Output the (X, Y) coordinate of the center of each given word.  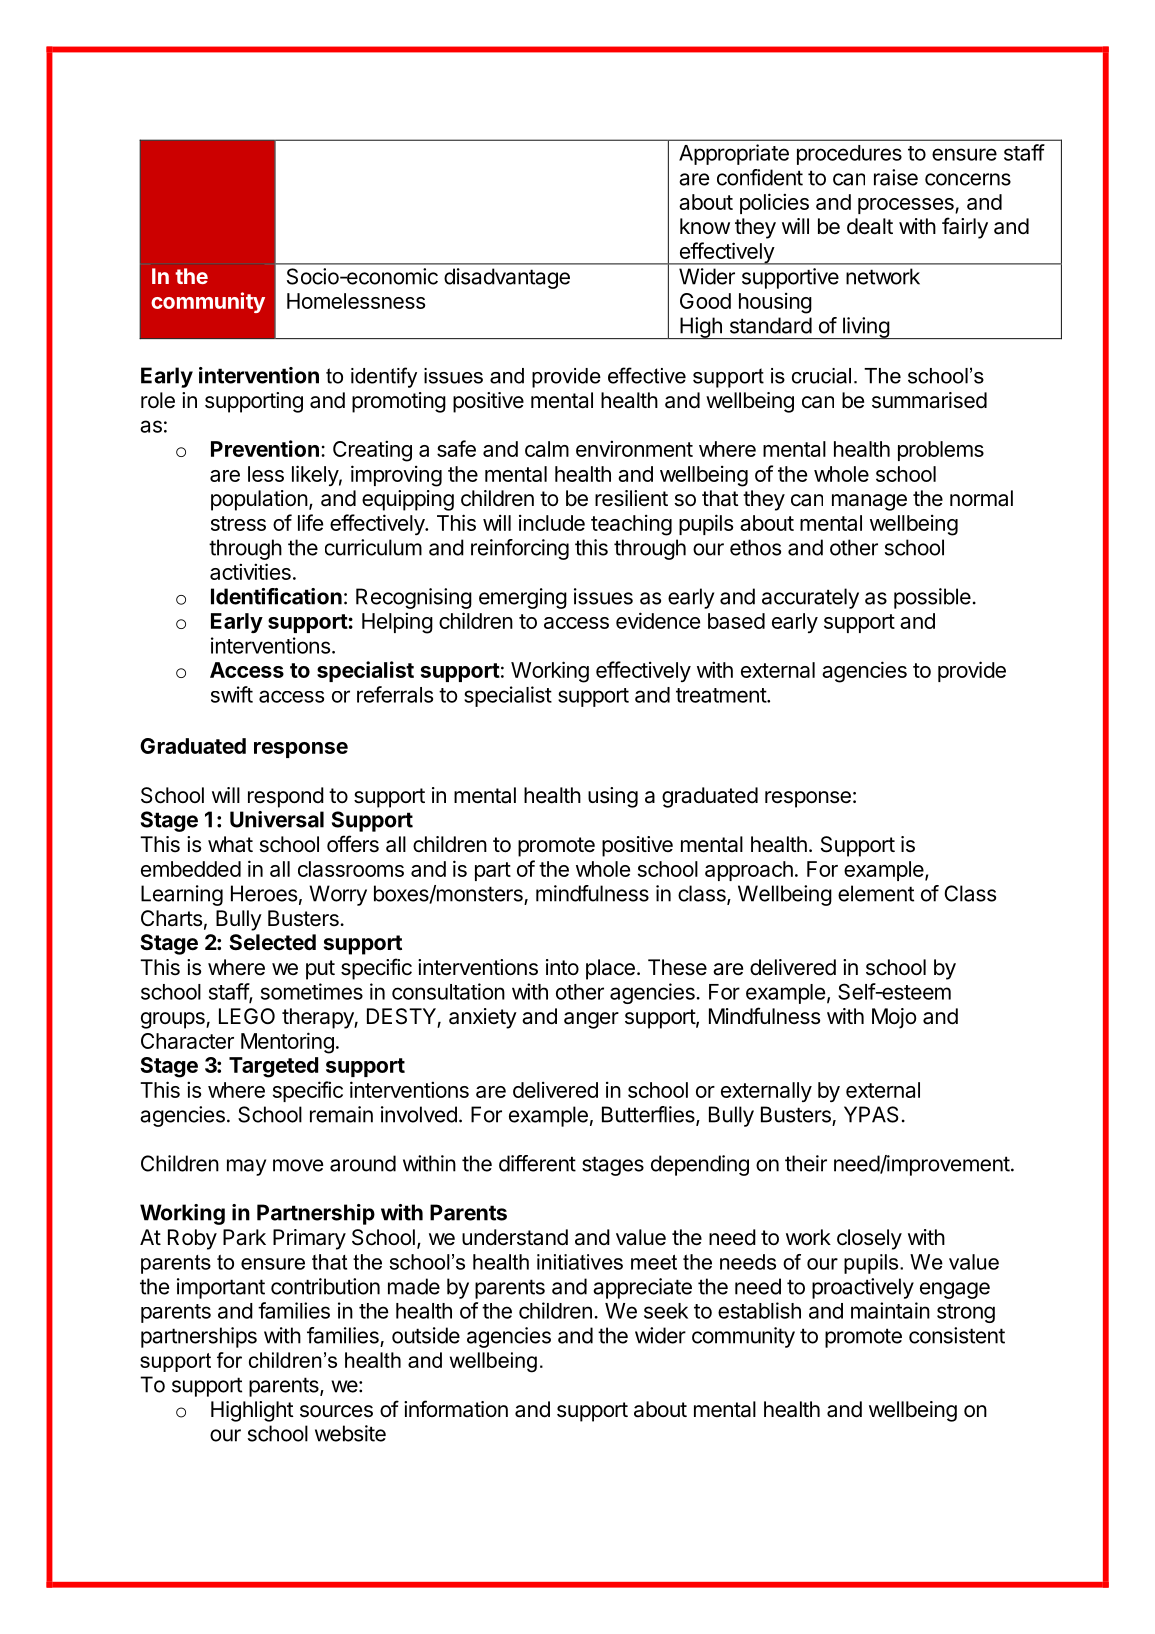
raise (896, 177)
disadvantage (507, 278)
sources (336, 1411)
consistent (957, 1335)
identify (384, 377)
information (456, 1409)
